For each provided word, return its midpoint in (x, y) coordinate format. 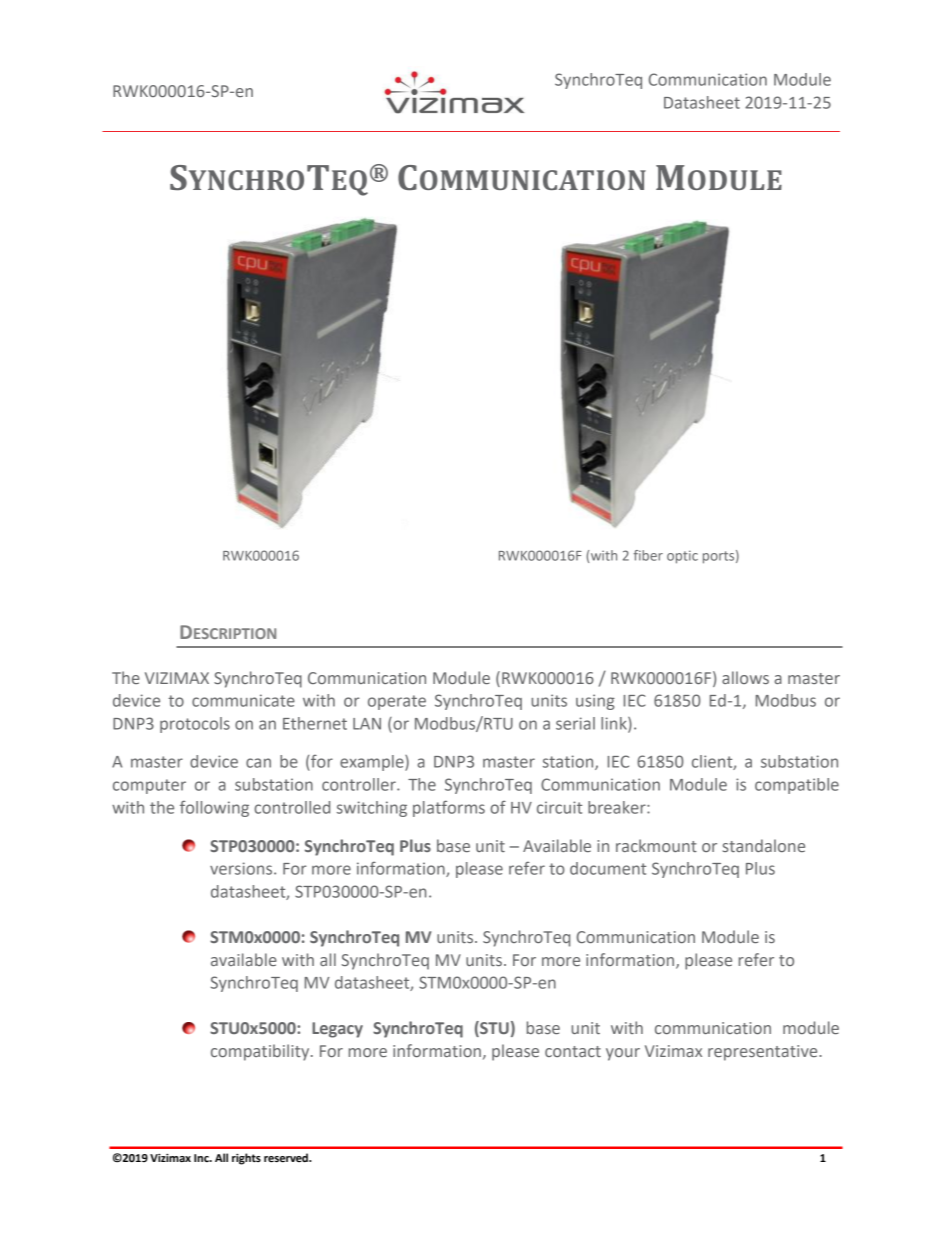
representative (764, 1053)
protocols (195, 725)
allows (745, 677)
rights (246, 1159)
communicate (243, 700)
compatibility (261, 1052)
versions (242, 868)
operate (397, 702)
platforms (449, 808)
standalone (764, 845)
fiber (648, 555)
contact (573, 1051)
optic (682, 557)
